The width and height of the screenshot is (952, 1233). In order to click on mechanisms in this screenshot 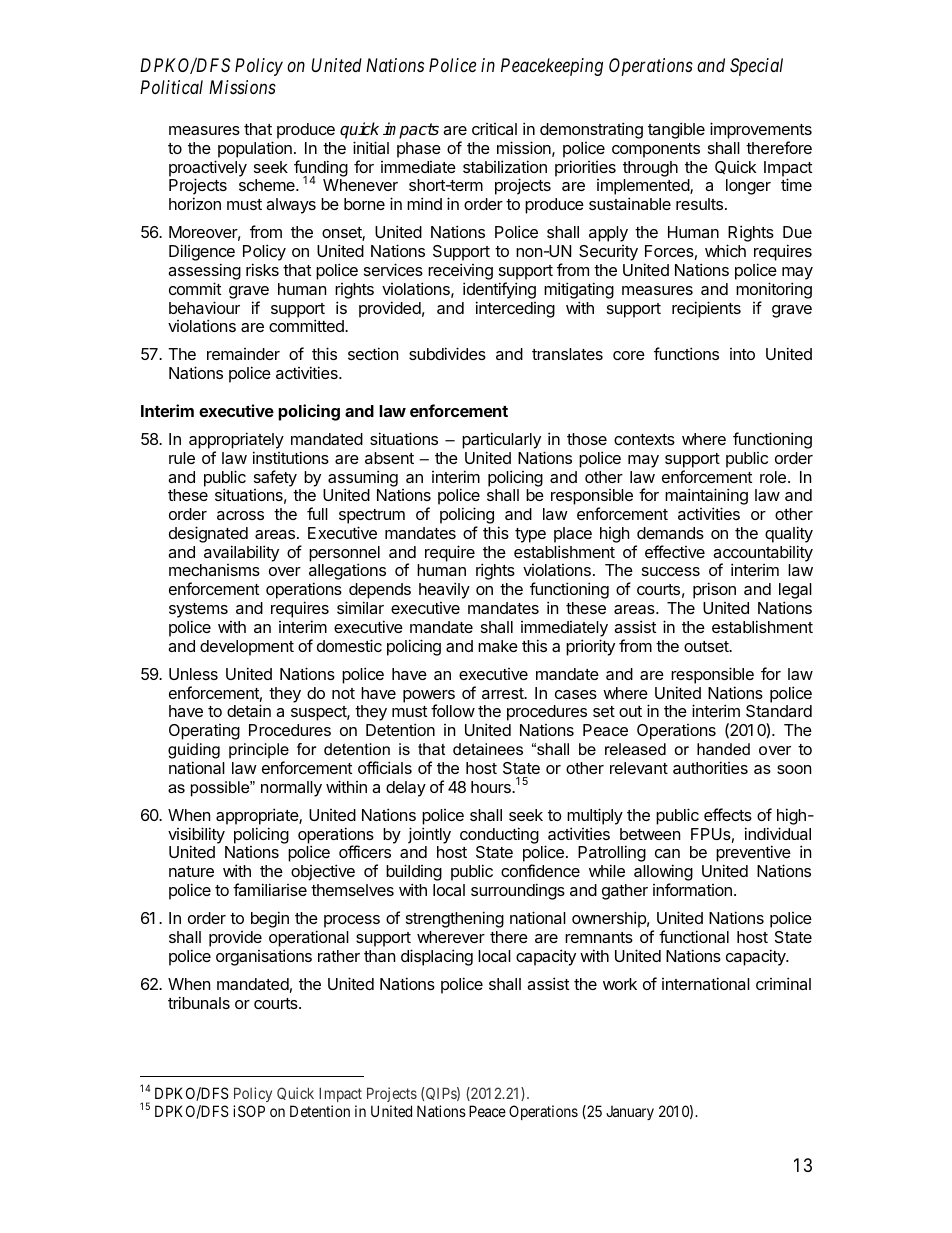, I will do `click(214, 570)`.
